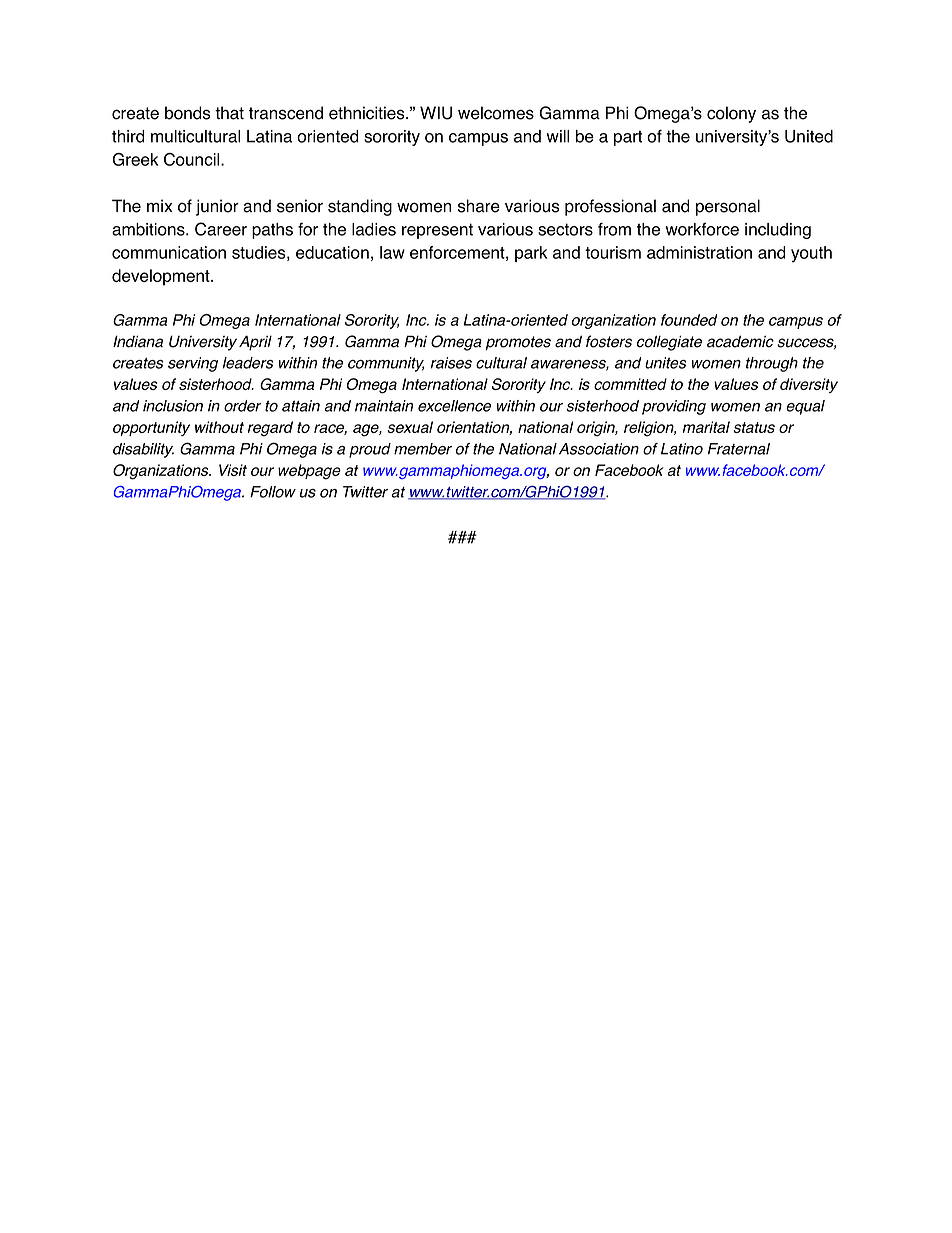  I want to click on that, so click(229, 113).
